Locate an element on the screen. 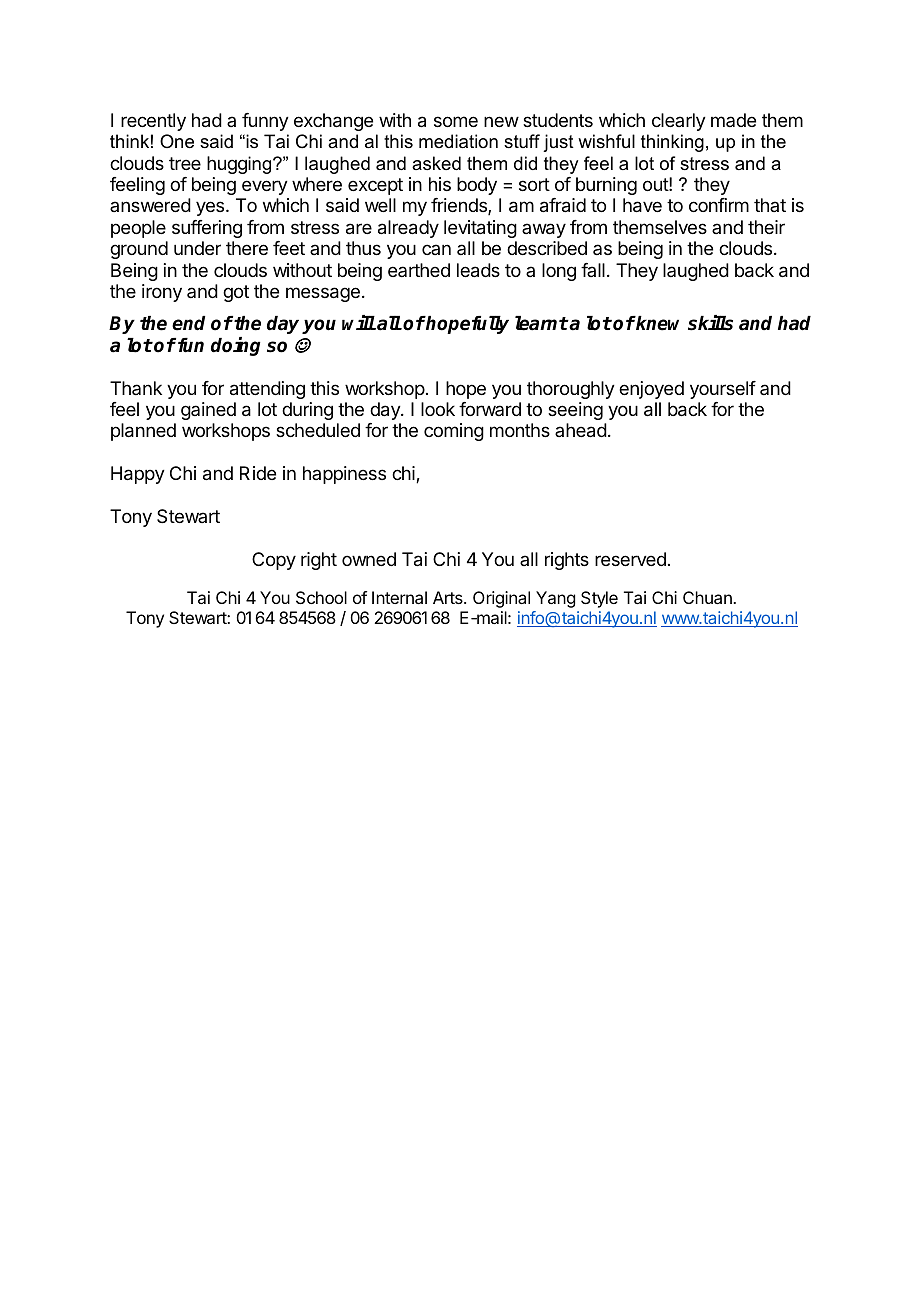 The height and width of the screenshot is (1308, 924). got is located at coordinates (236, 293).
